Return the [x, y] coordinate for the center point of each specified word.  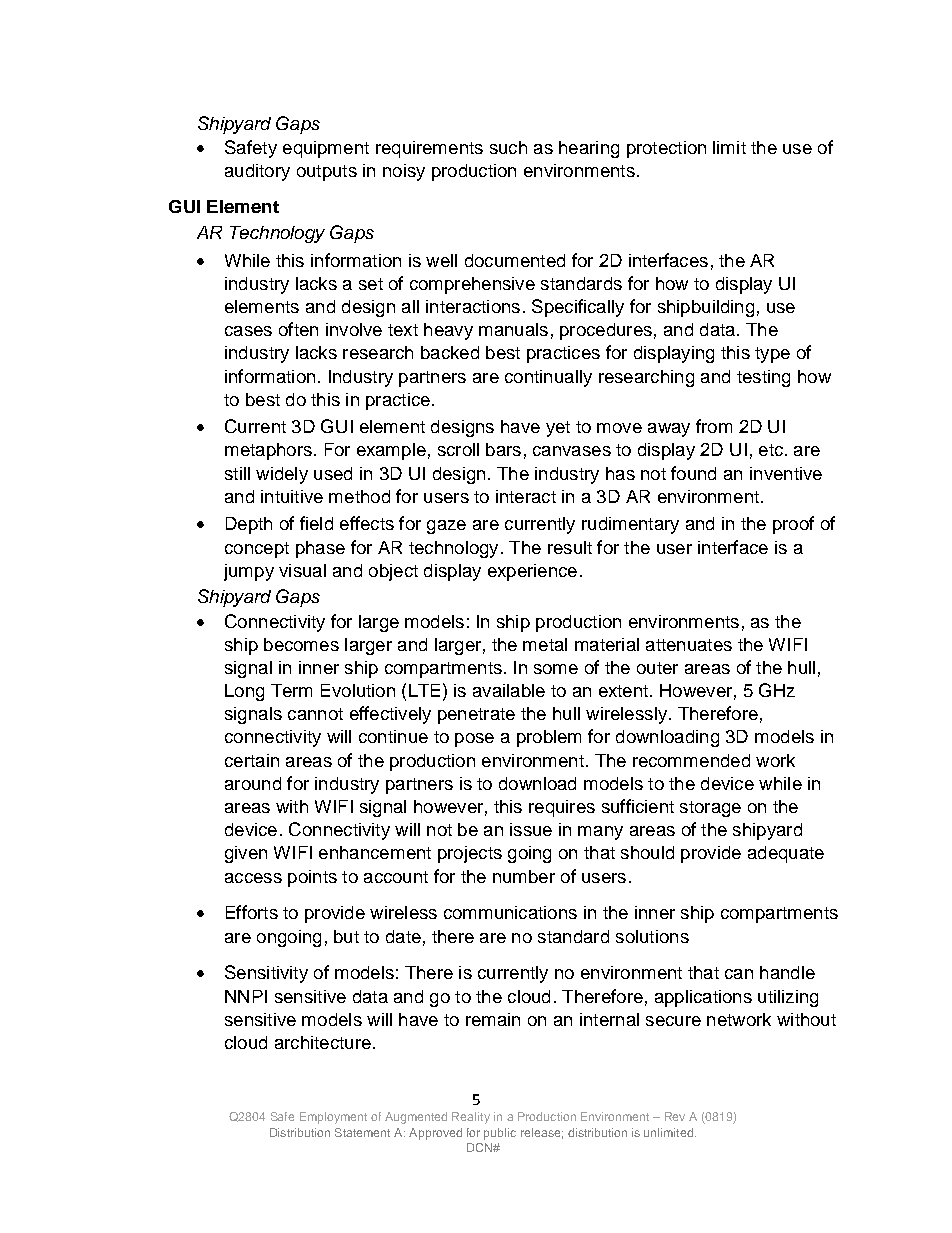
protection [666, 149]
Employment [333, 1118]
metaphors [268, 451]
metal [545, 644]
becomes [301, 644]
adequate [786, 854]
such [508, 147]
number [524, 876]
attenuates [689, 645]
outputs [327, 173]
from [714, 426]
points [312, 878]
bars [503, 449]
